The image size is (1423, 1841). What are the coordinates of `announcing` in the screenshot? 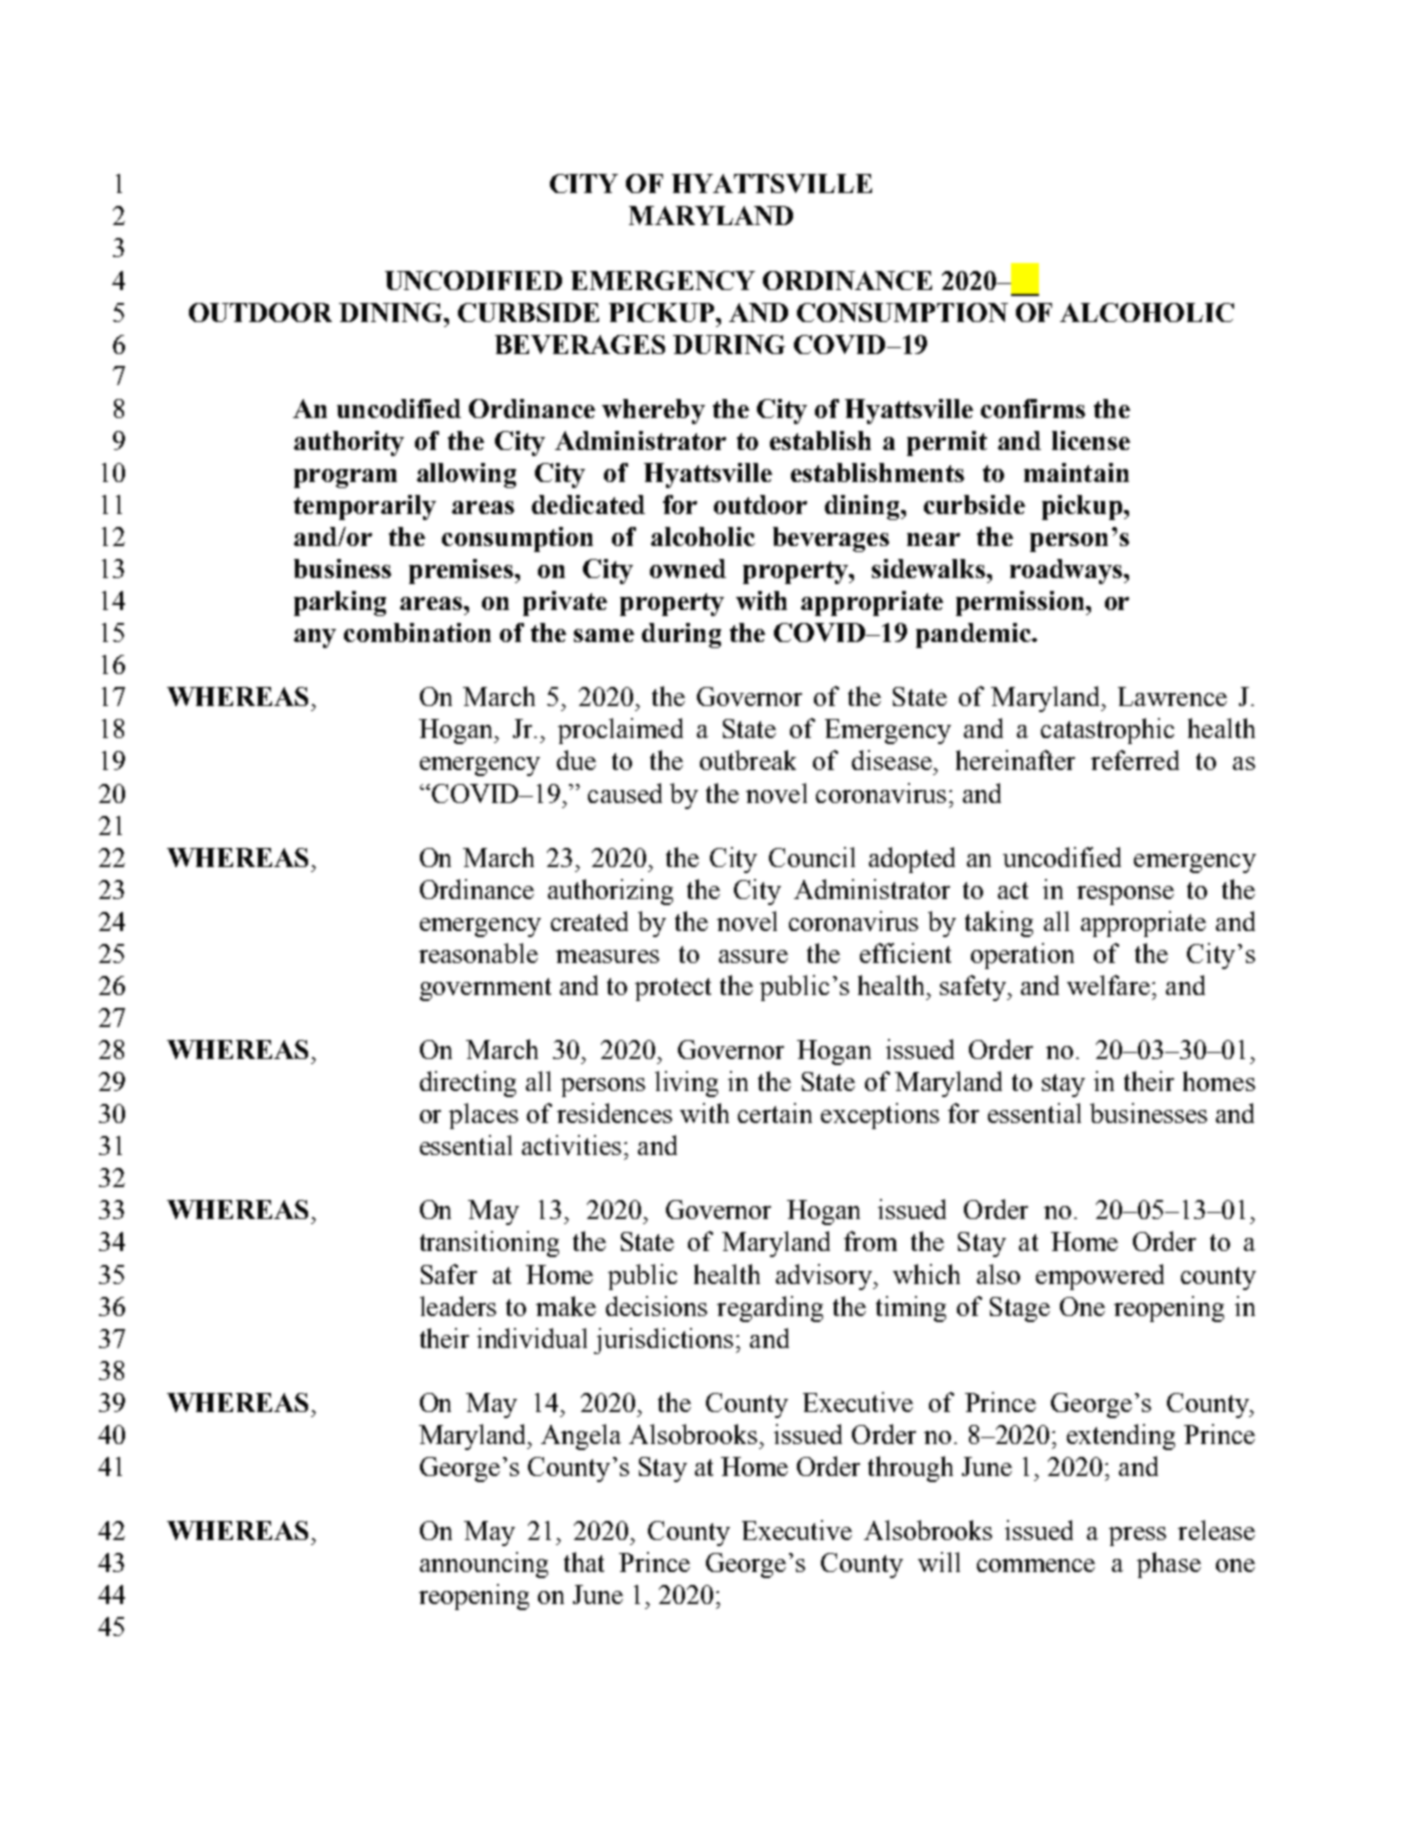 It's located at (484, 1565).
